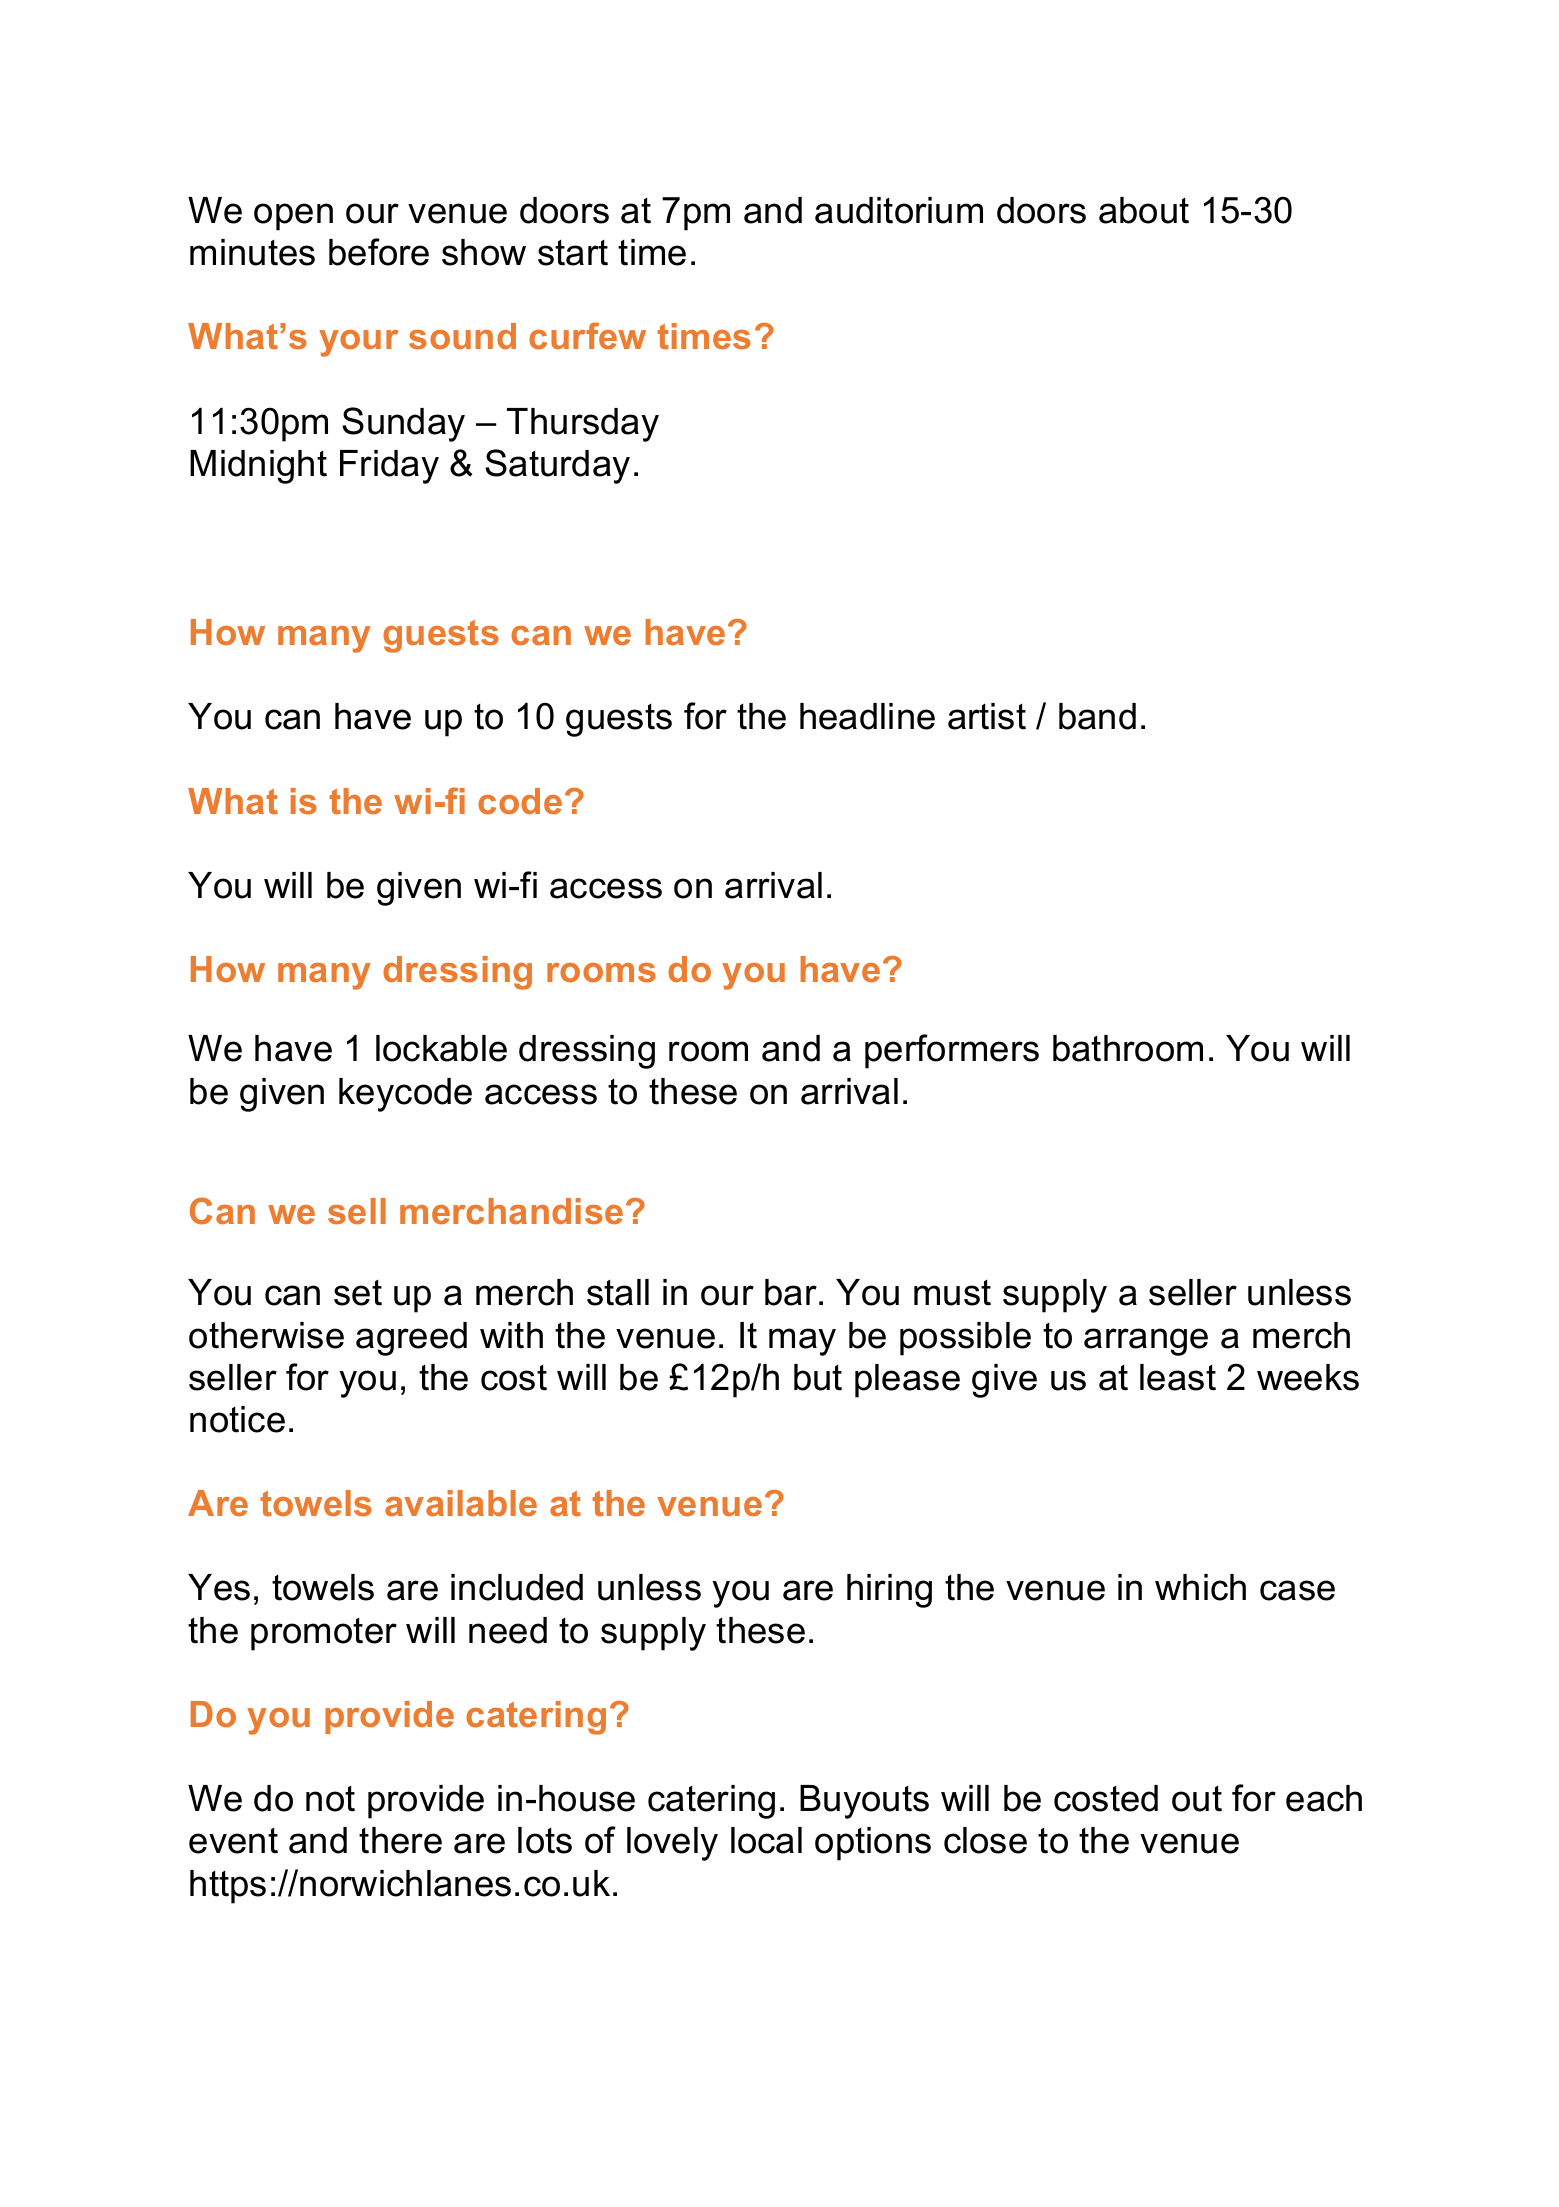 This screenshot has width=1559, height=2207. I want to click on arrange, so click(1146, 1342).
